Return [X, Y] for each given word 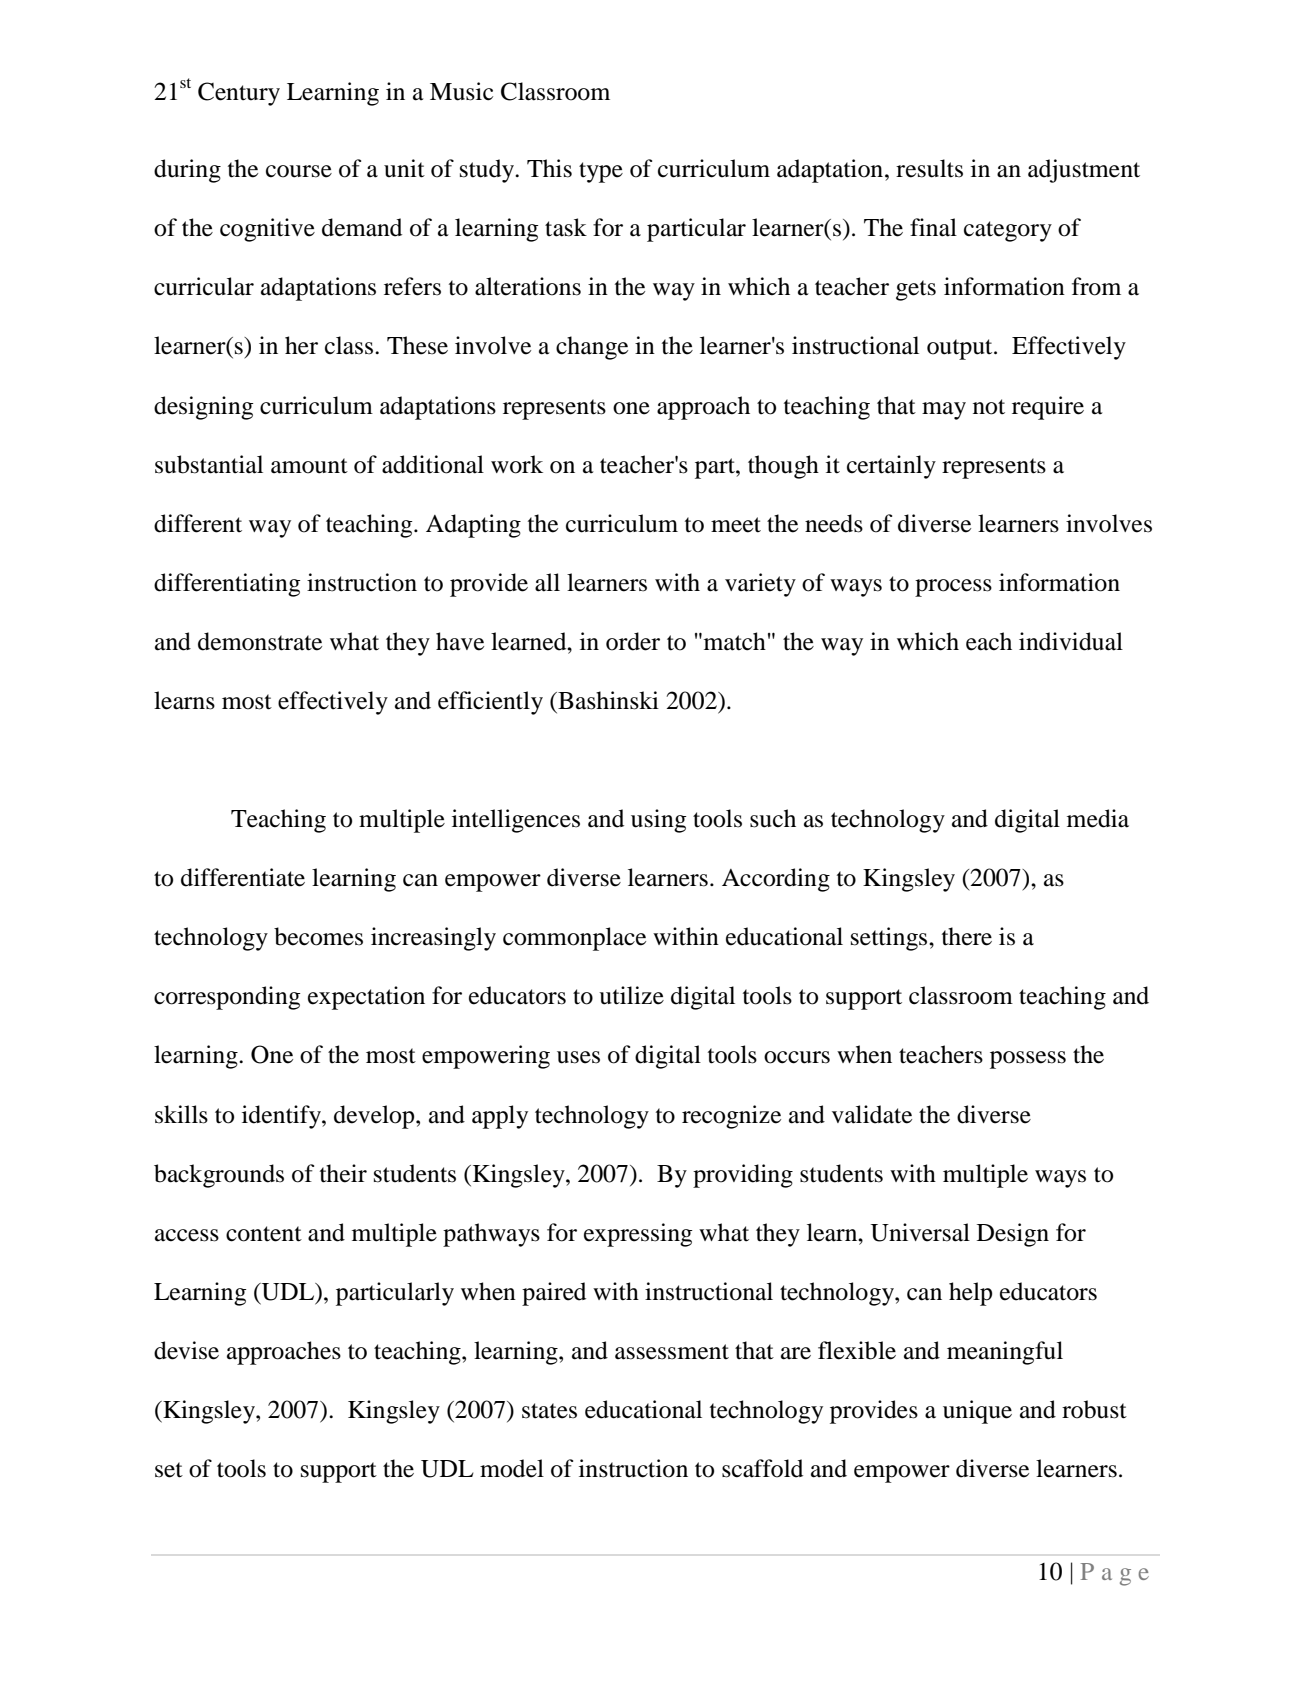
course [299, 171]
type [601, 172]
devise [186, 1350]
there [967, 936]
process [953, 588]
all [547, 582]
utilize [631, 995]
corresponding [227, 998]
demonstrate [260, 641]
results [929, 168]
